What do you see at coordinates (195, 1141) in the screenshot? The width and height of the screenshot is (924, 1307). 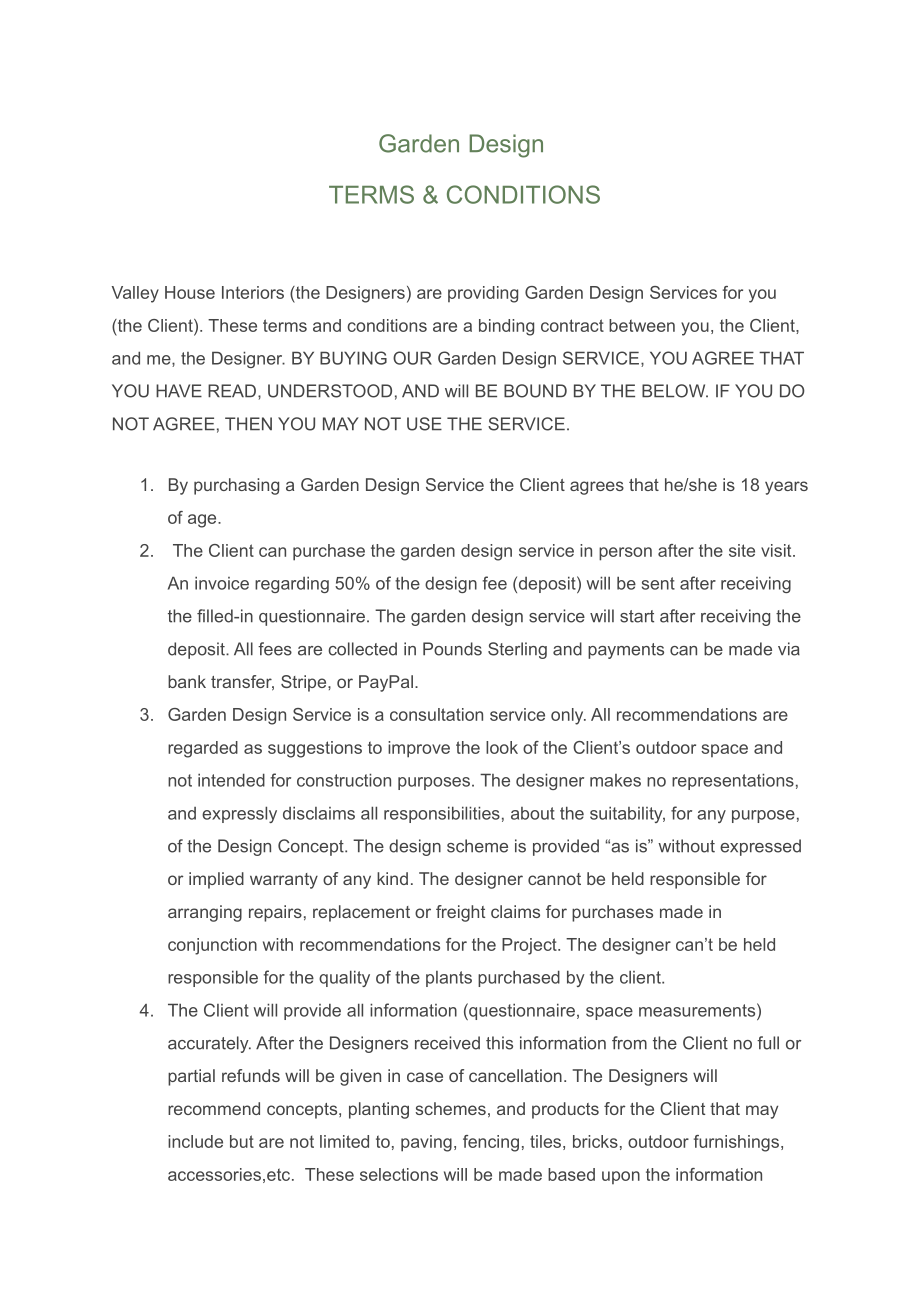 I see `include` at bounding box center [195, 1141].
